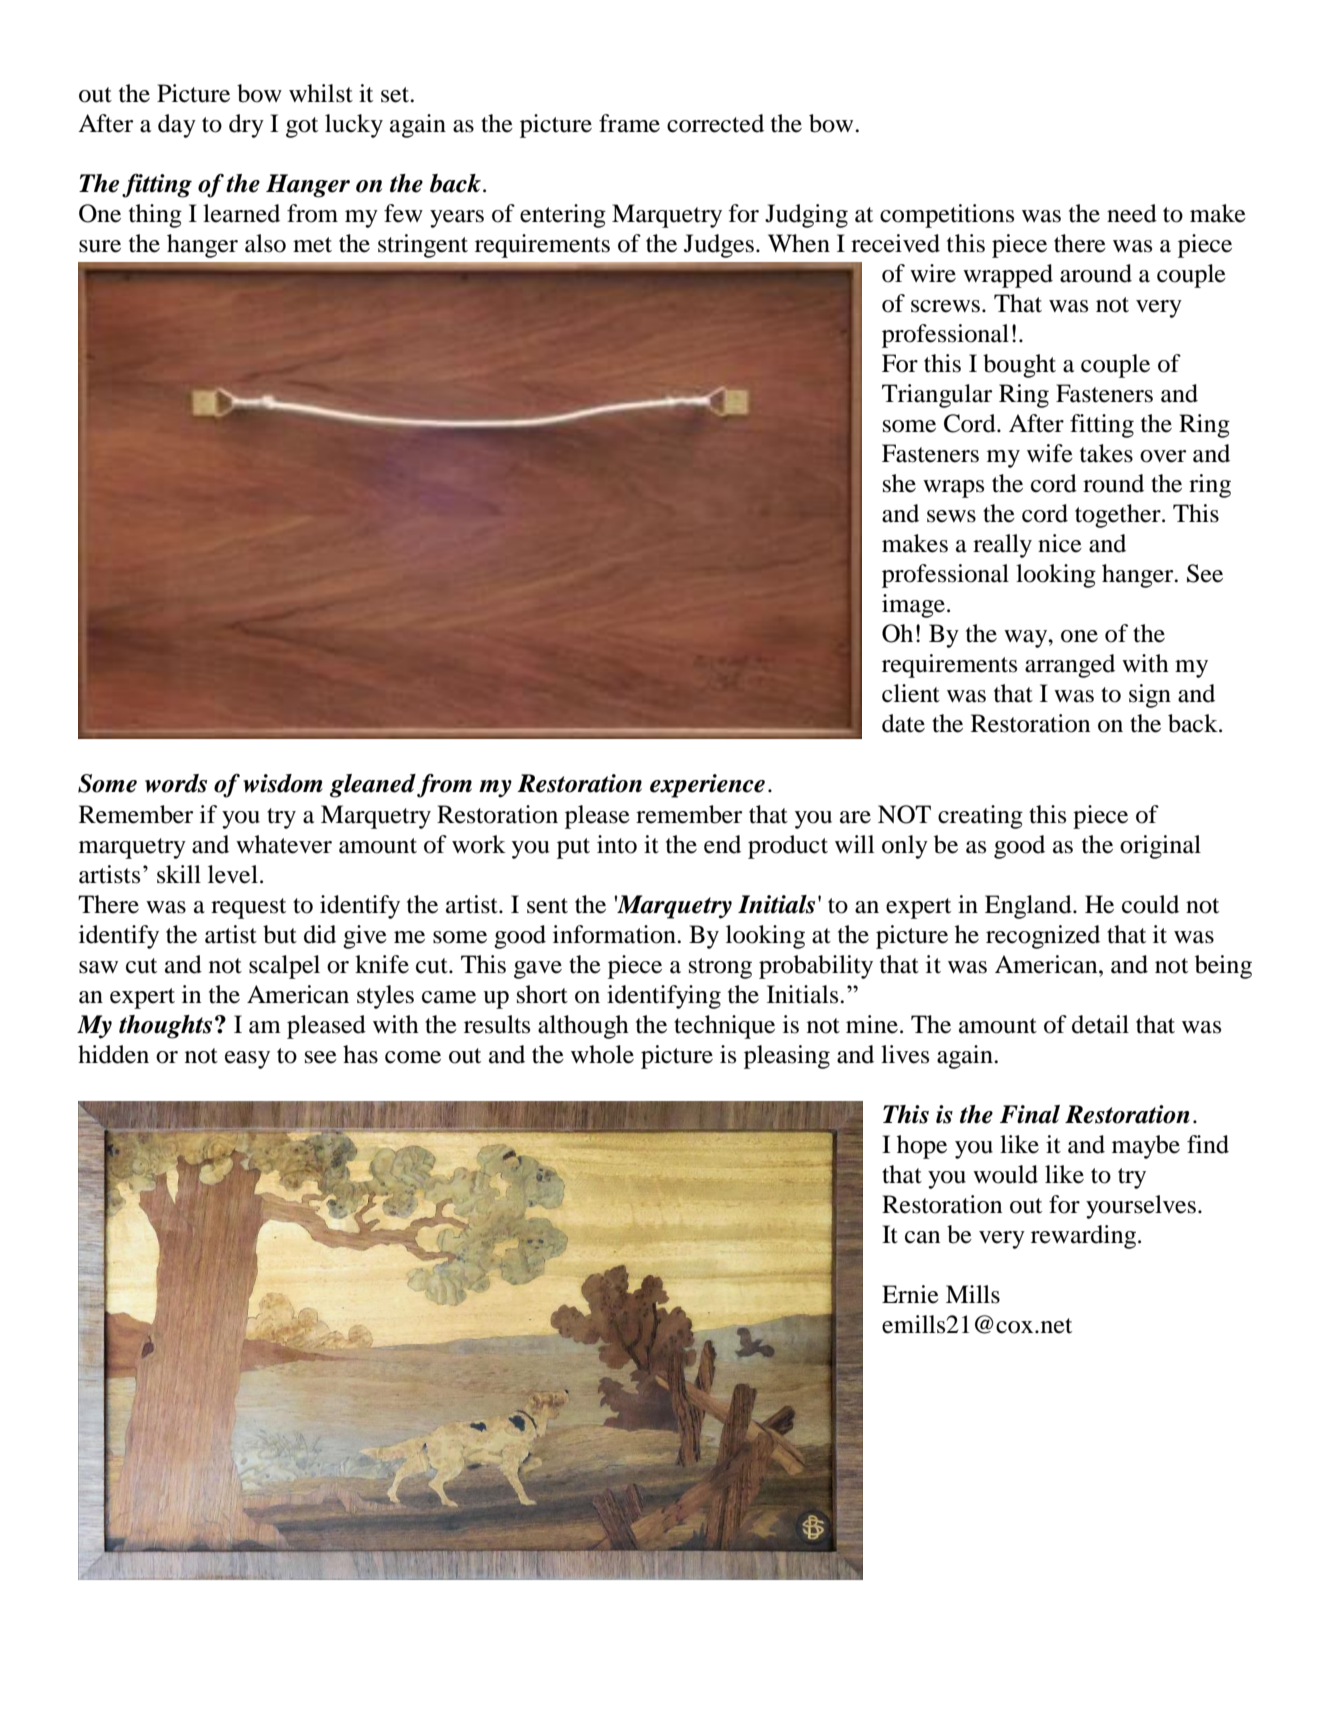 The width and height of the document is (1332, 1723). Describe the element at coordinates (246, 126) in the document. I see `dry` at that location.
